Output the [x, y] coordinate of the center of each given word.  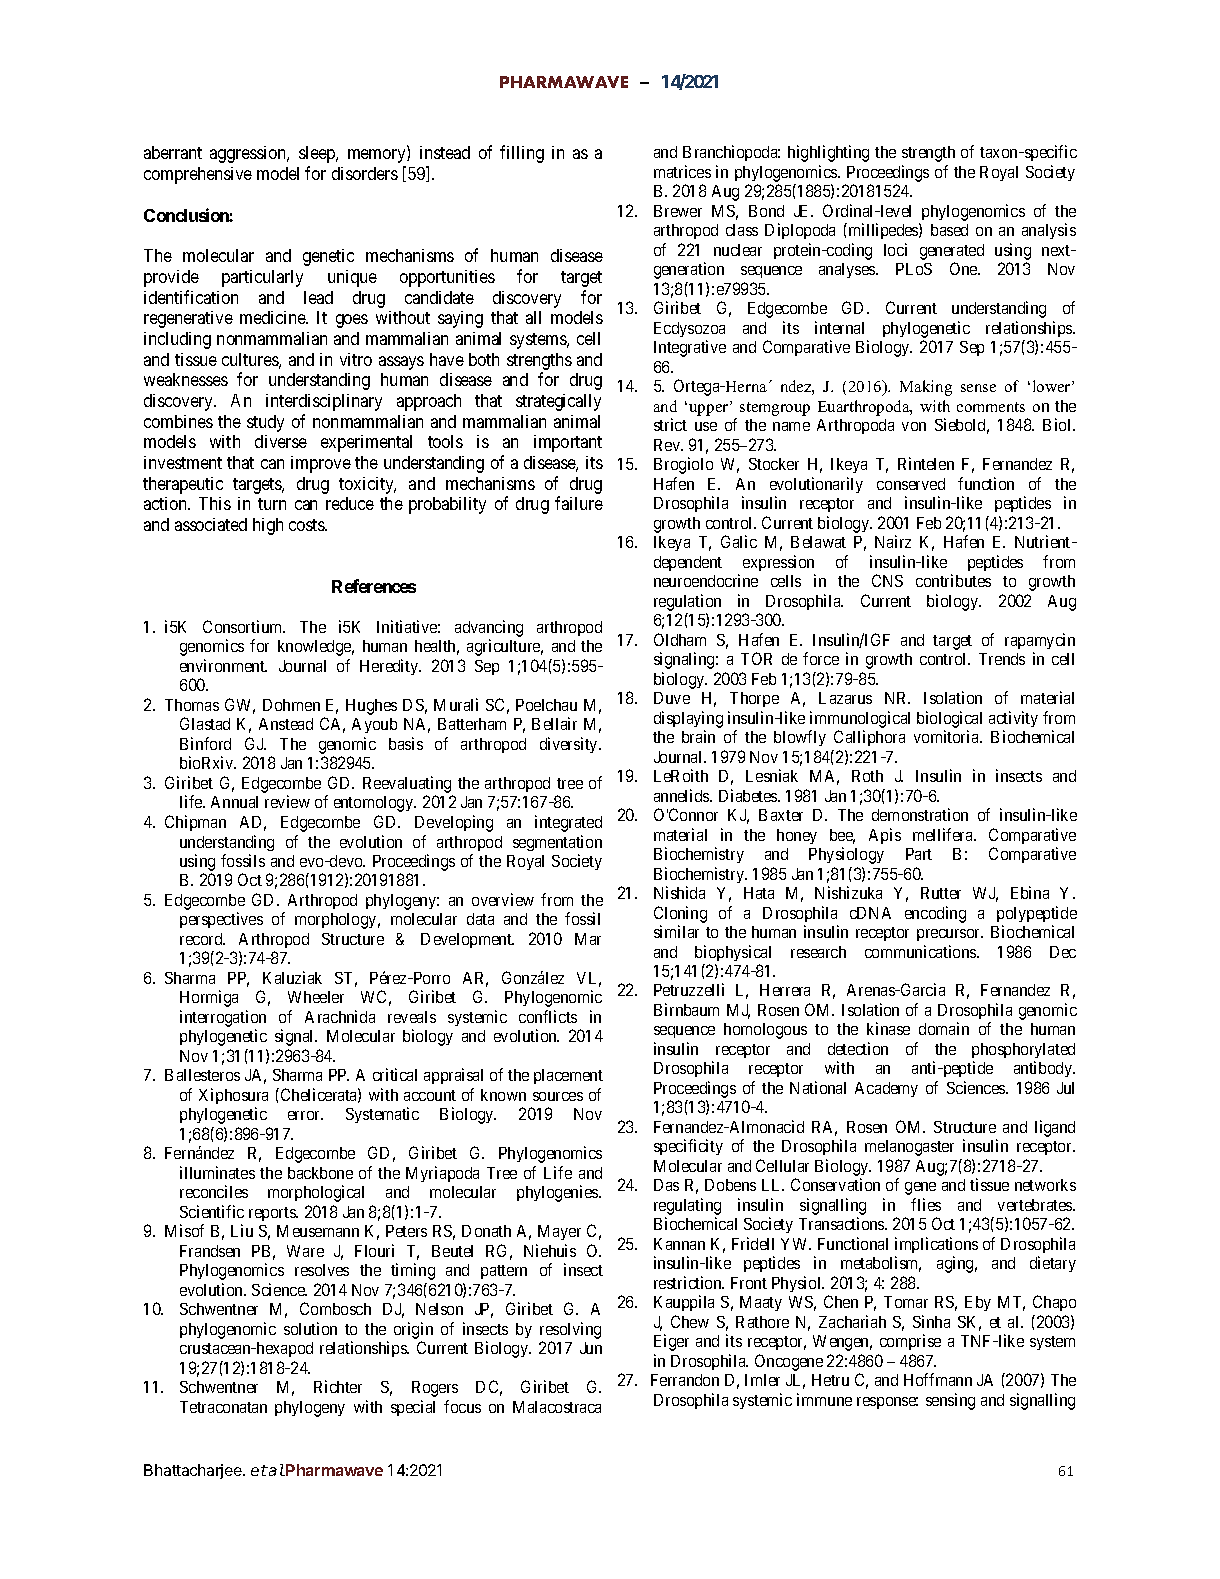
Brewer [678, 211]
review [287, 801]
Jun [591, 1348]
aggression [249, 154]
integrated [568, 823]
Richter [338, 1386]
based [949, 230]
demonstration [920, 814]
